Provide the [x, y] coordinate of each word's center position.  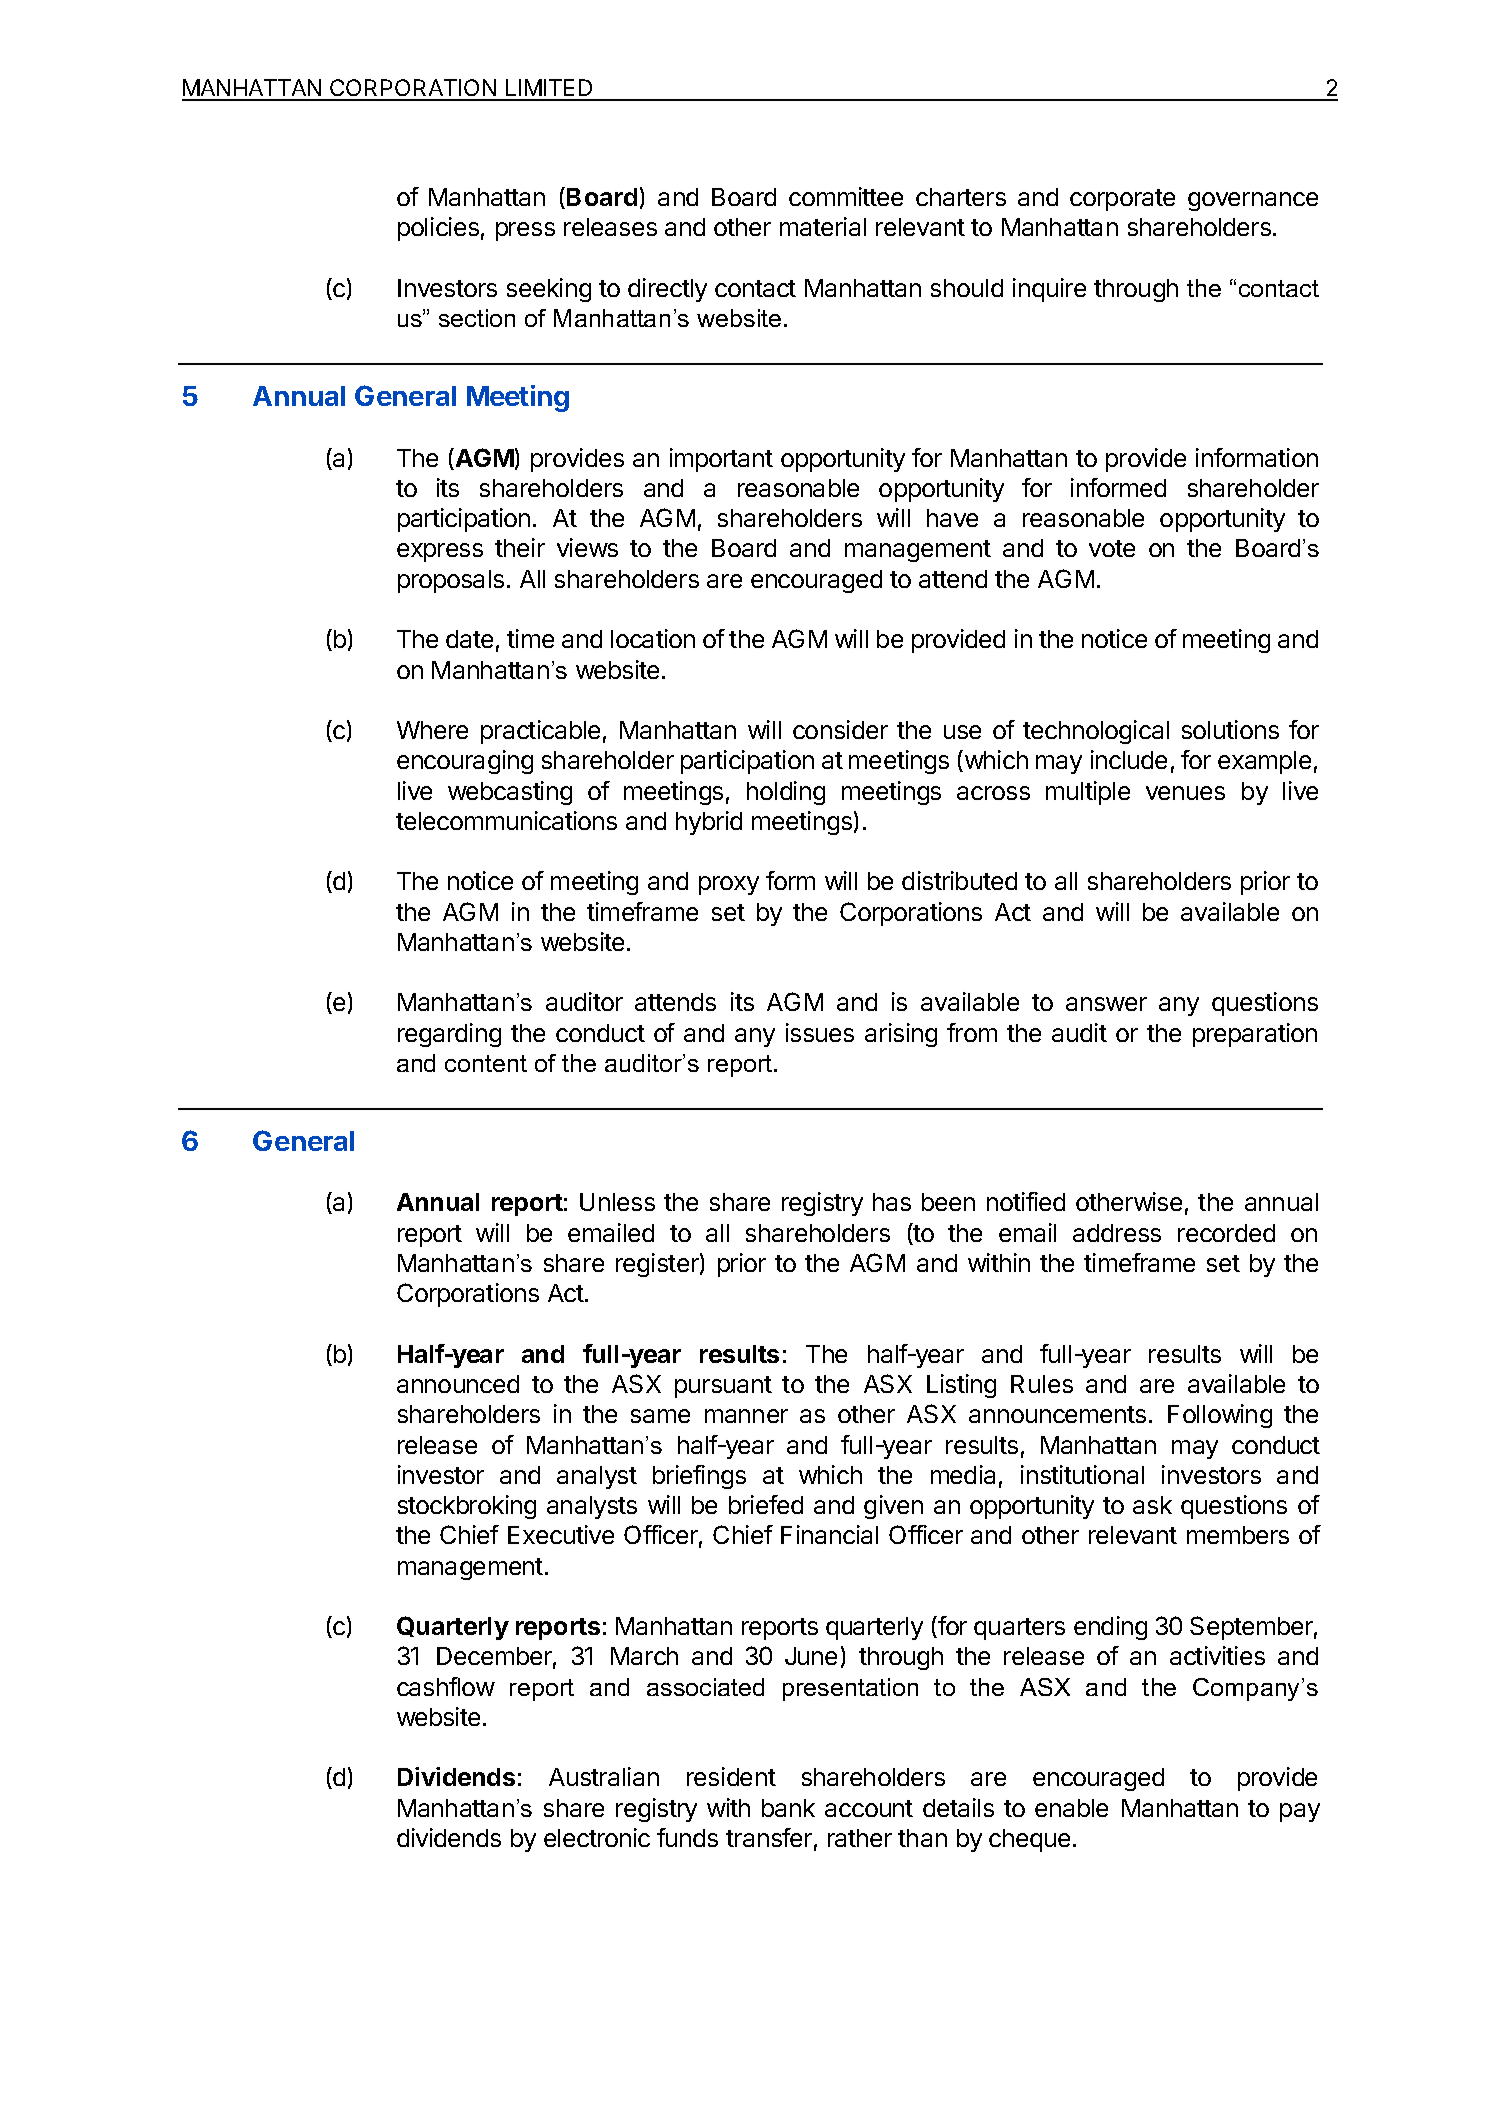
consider [840, 729]
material [823, 226]
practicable [540, 732]
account [869, 1808]
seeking [549, 290]
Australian [604, 1776]
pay [1300, 1812]
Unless [617, 1202]
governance [1253, 201]
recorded [1226, 1233]
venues [1185, 793]
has [892, 1202]
